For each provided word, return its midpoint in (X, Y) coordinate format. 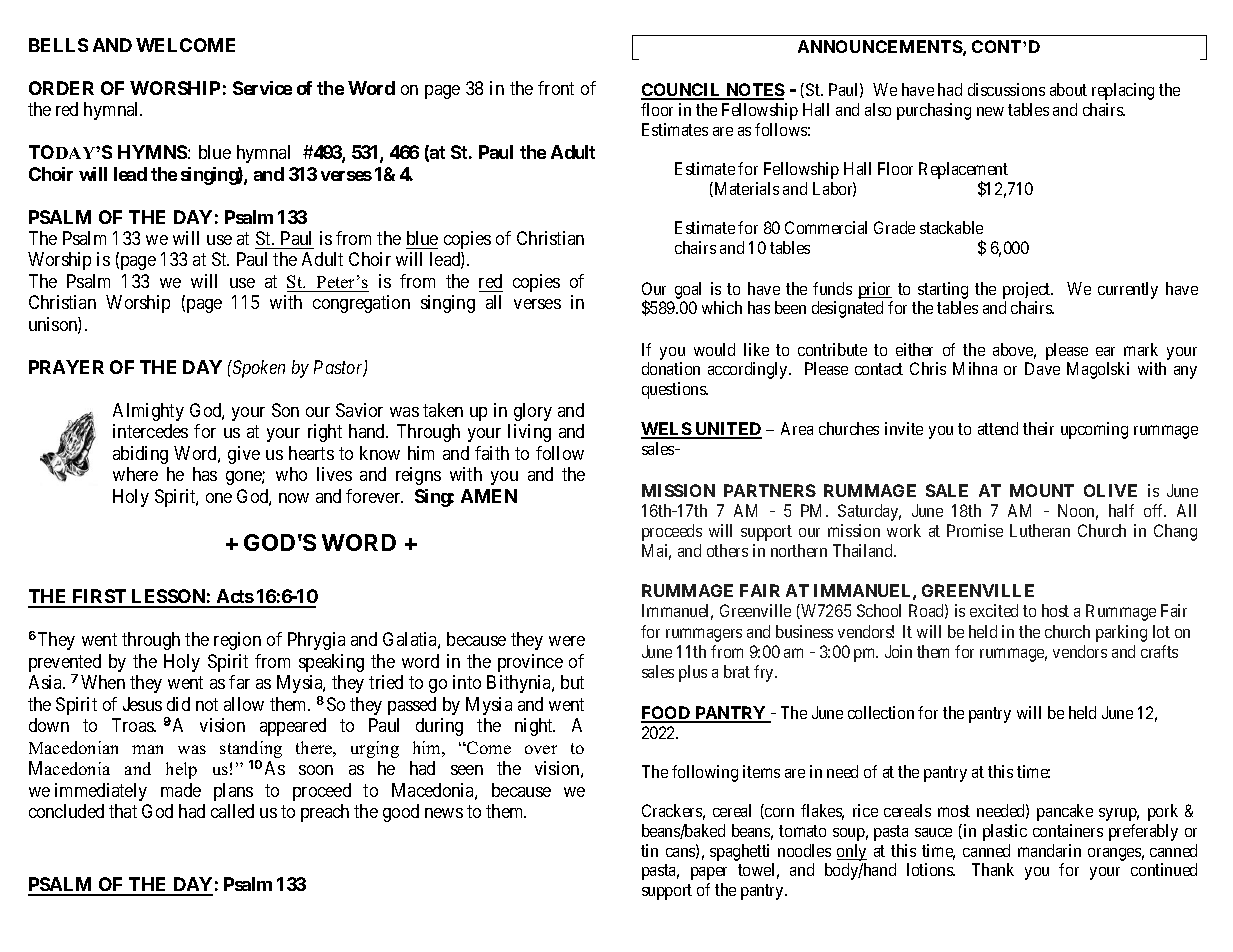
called (232, 811)
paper (709, 873)
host (1055, 610)
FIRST (99, 598)
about (1068, 89)
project (1028, 292)
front (556, 88)
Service (262, 88)
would (714, 349)
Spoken (258, 369)
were (567, 641)
